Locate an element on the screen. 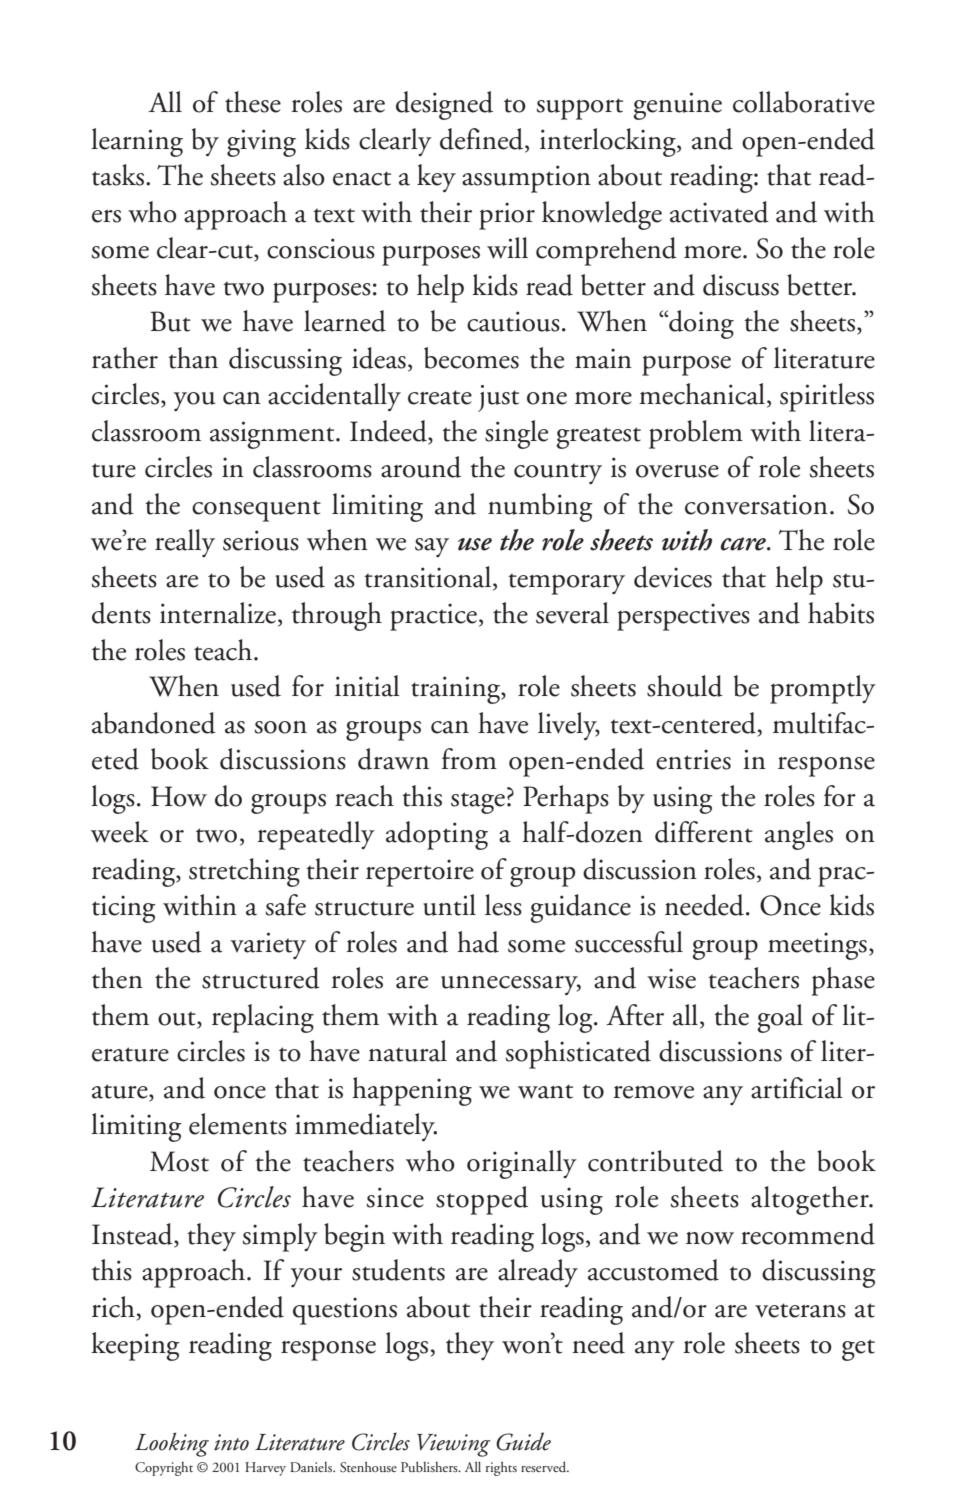 Image resolution: width=964 pixels, height=1491 pixels. How is located at coordinates (179, 796).
